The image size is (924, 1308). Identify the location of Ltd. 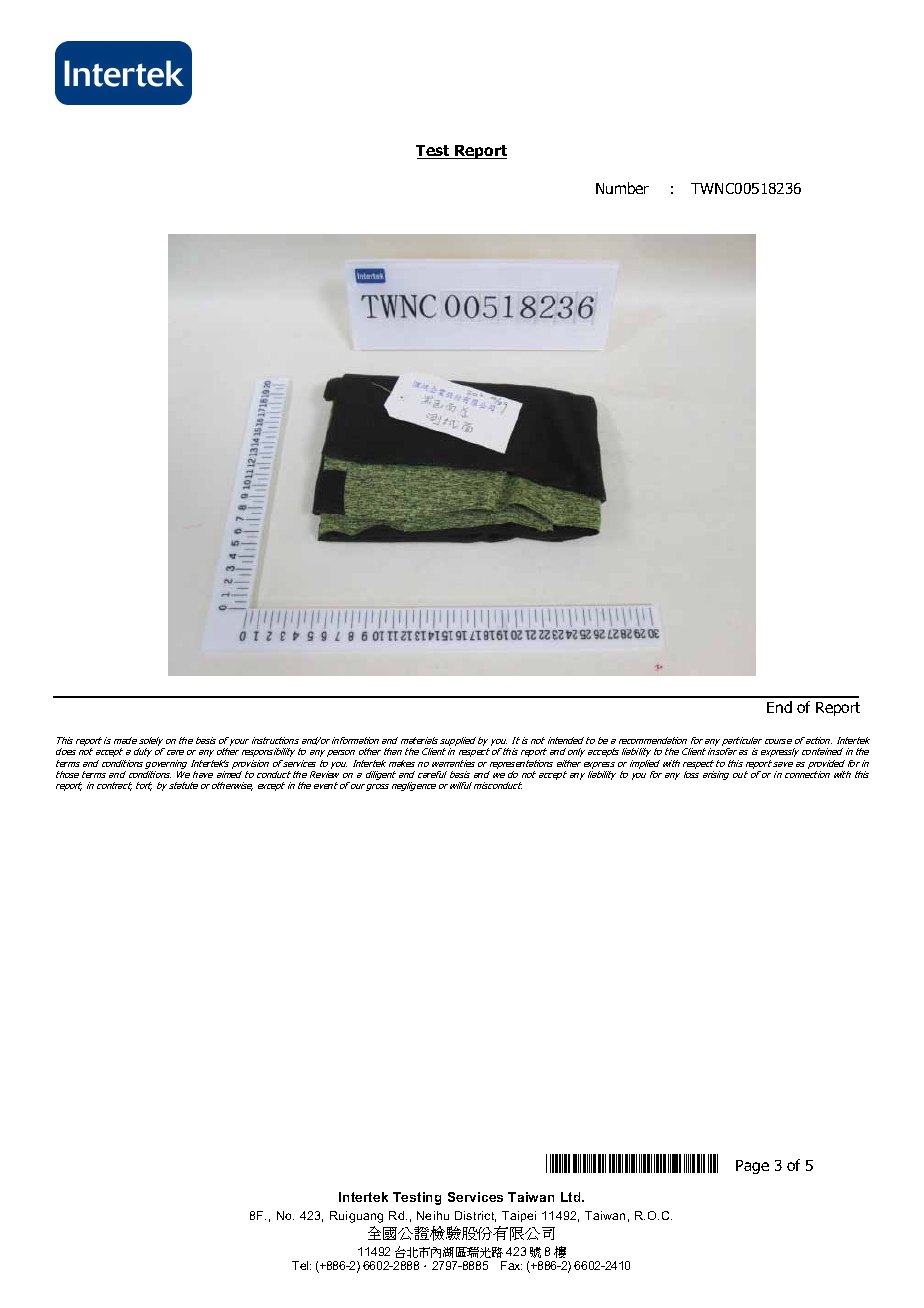
(572, 1197).
